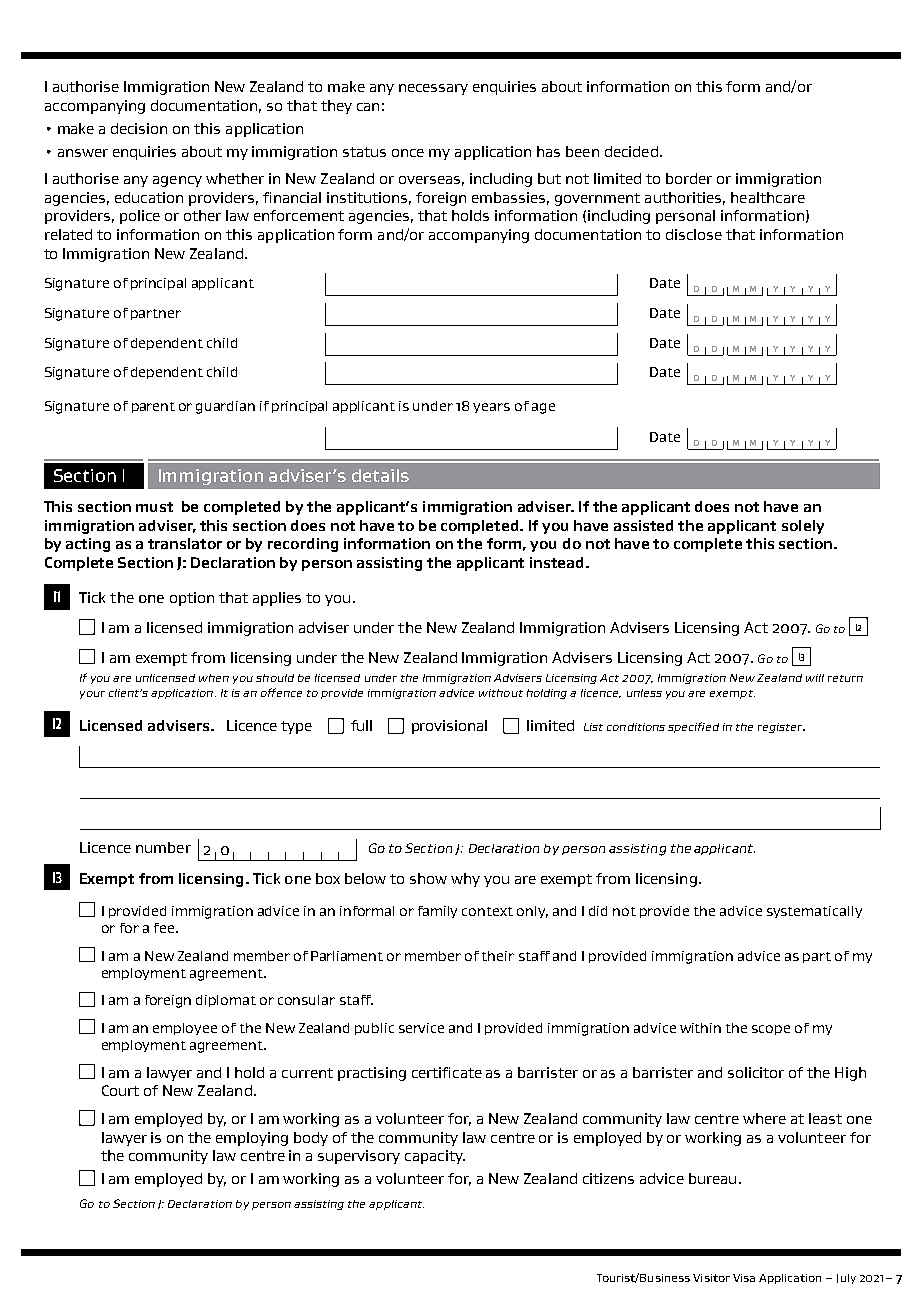  I want to click on must, so click(154, 507).
